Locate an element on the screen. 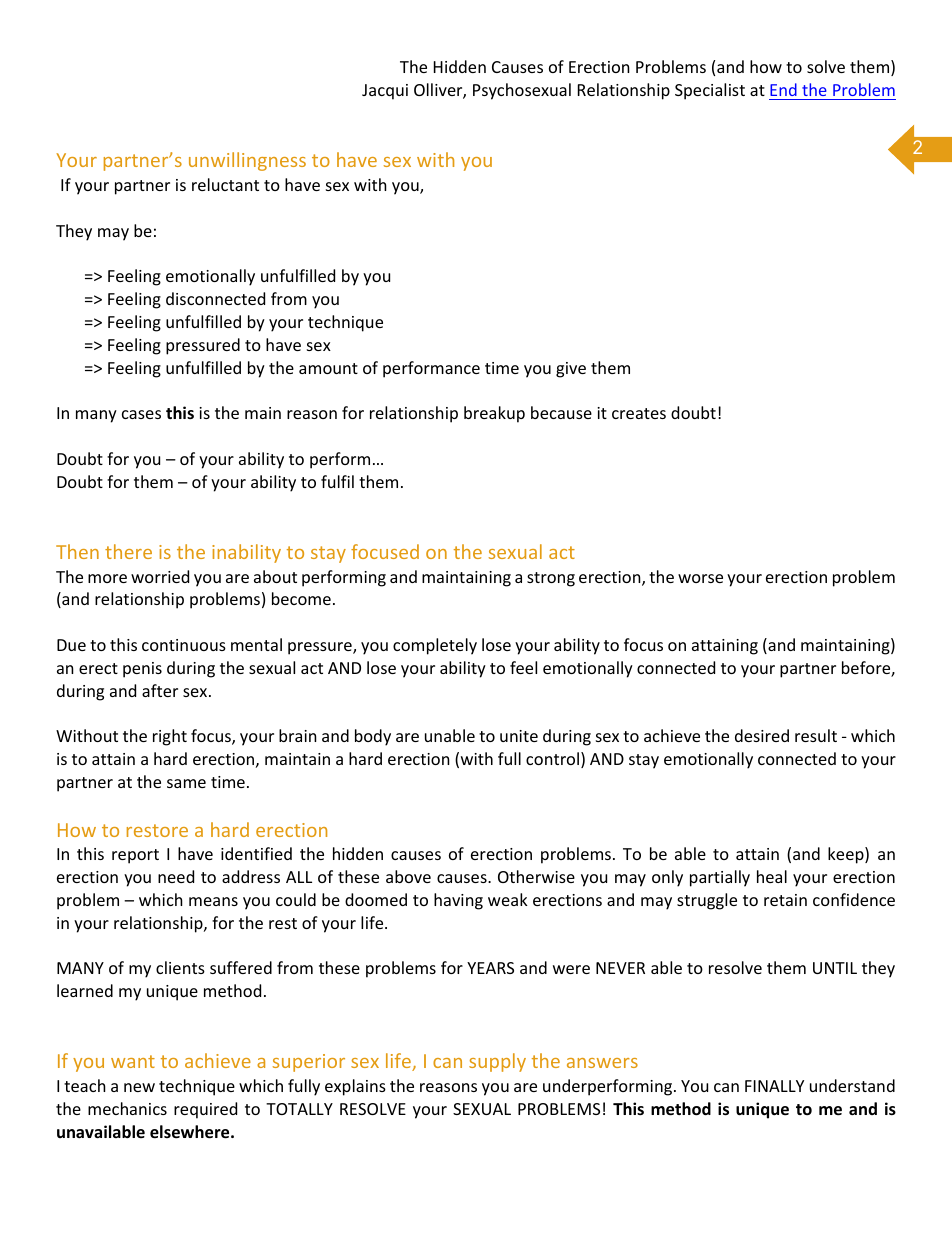 The image size is (952, 1233). creates is located at coordinates (639, 413).
